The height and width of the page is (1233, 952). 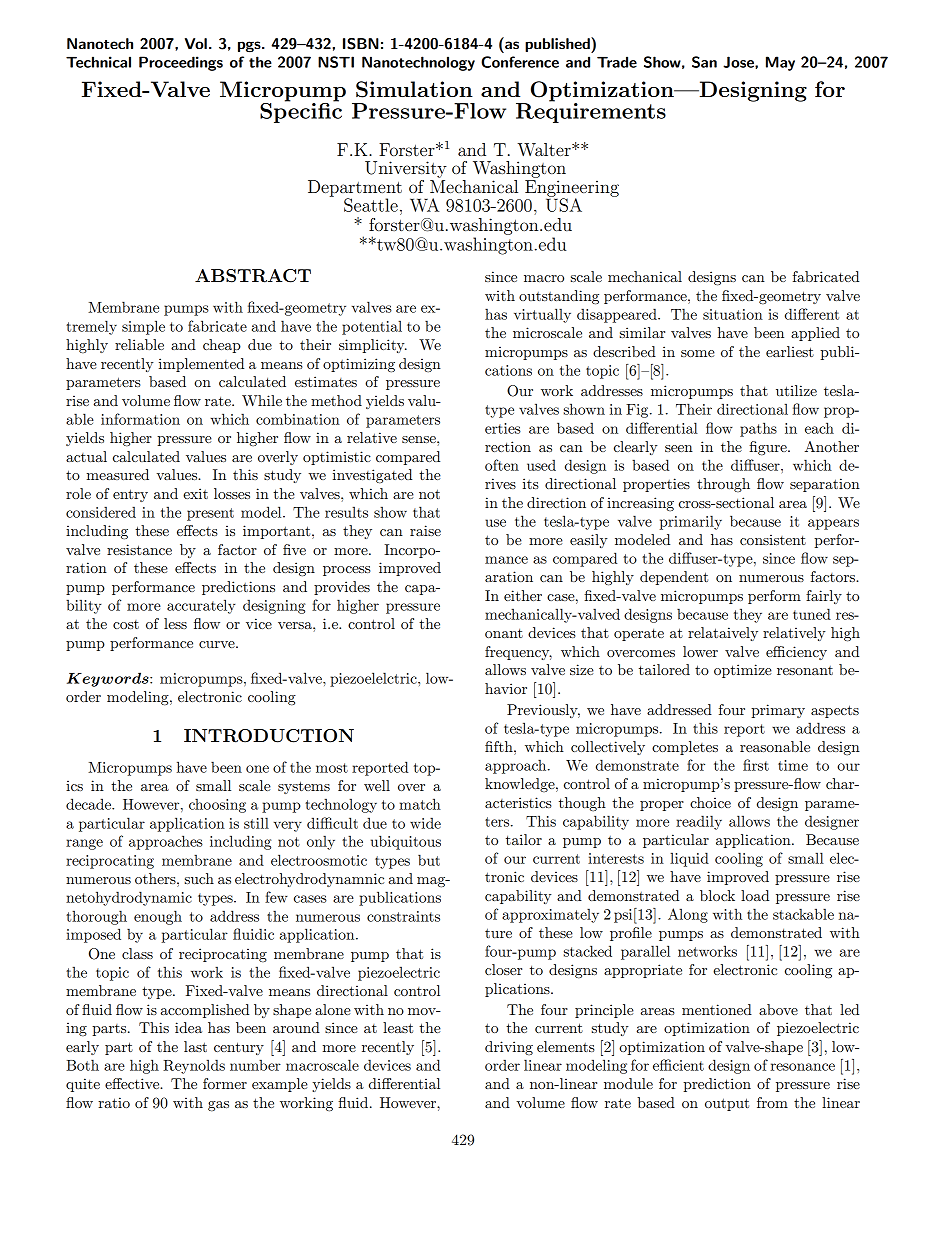 What do you see at coordinates (414, 89) in the page?
I see `Simulation` at bounding box center [414, 89].
